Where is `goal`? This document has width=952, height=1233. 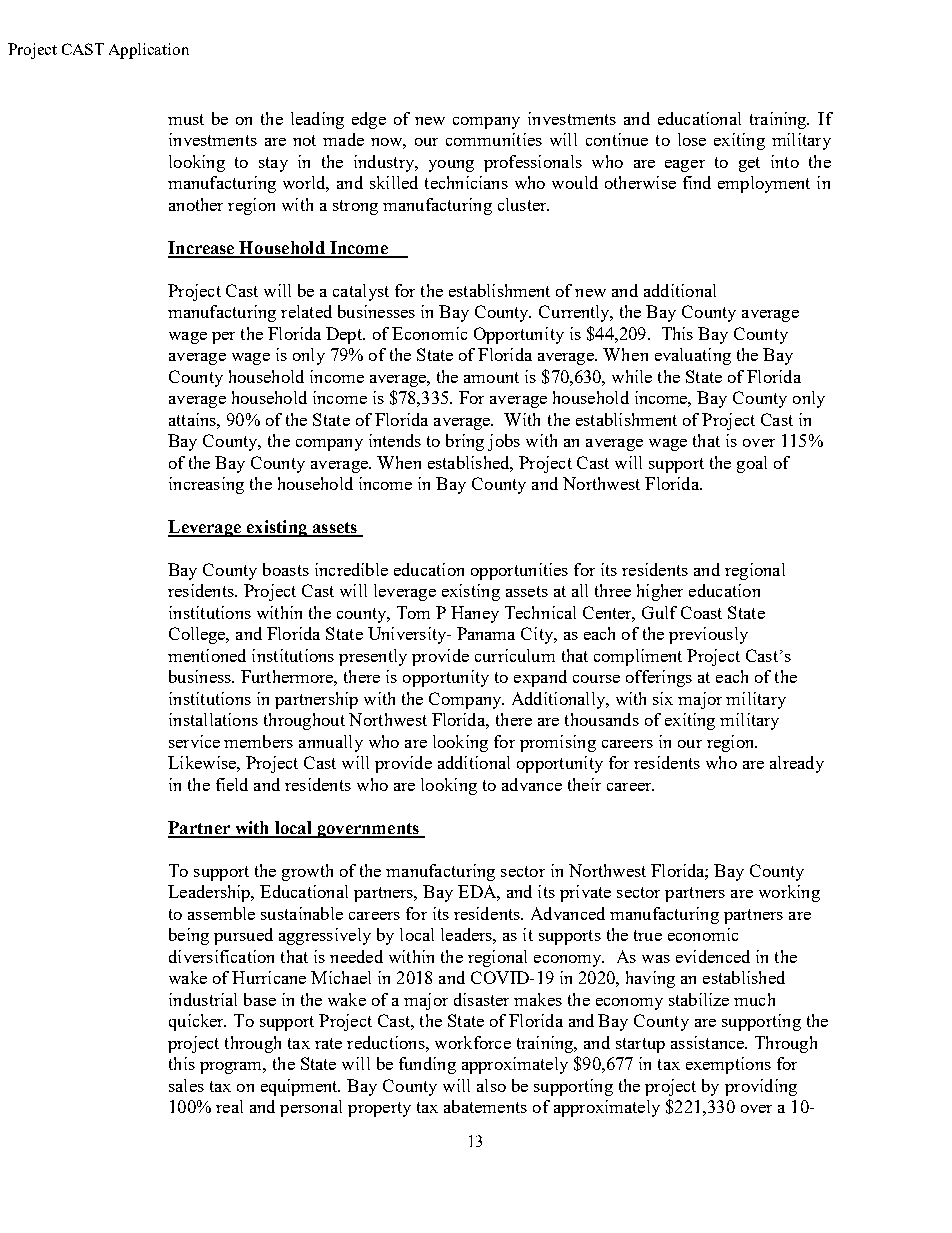
goal is located at coordinates (752, 464).
